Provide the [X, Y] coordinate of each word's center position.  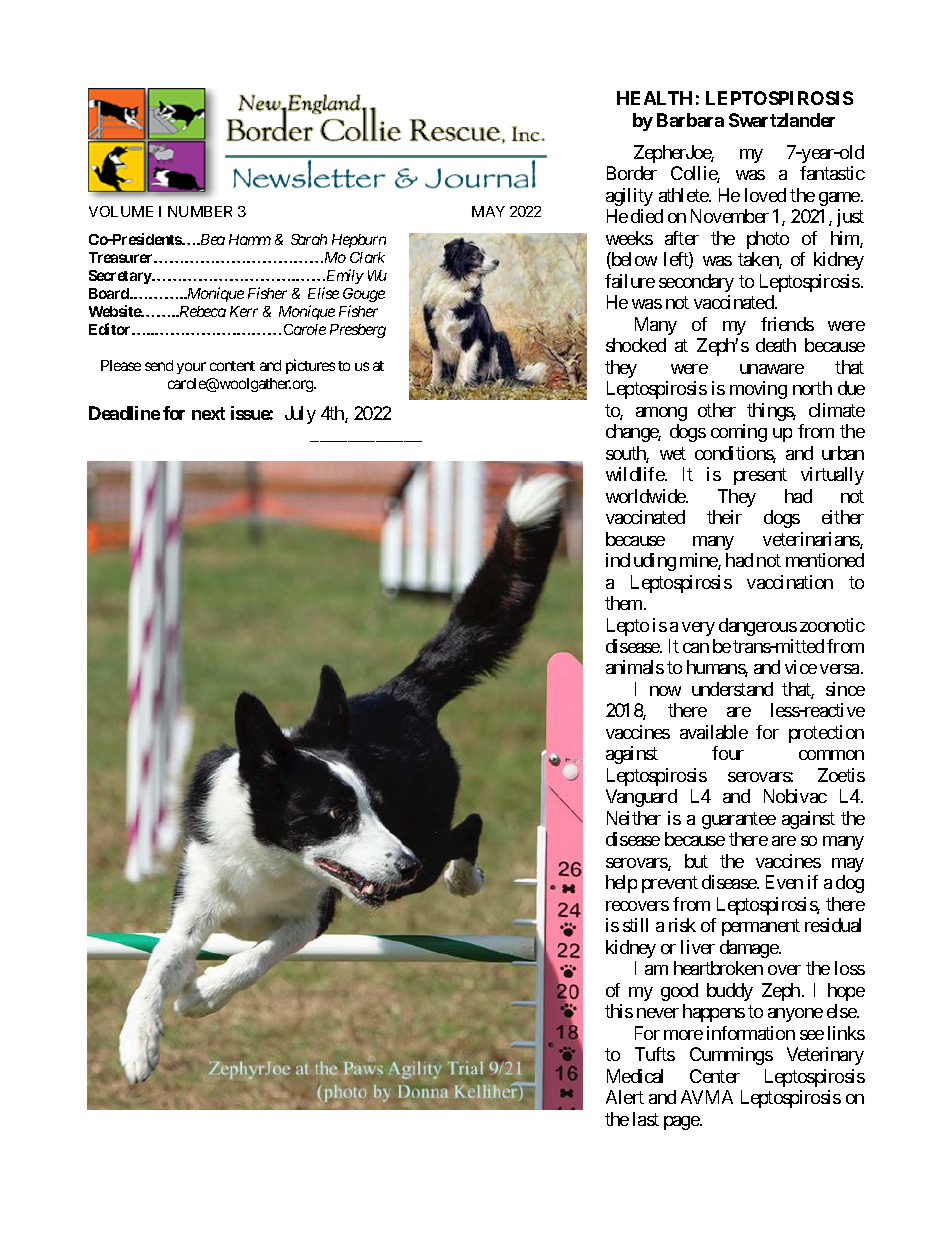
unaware [772, 369]
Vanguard [641, 798]
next [208, 413]
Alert [625, 1097]
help [621, 884]
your [191, 368]
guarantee [739, 820]
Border [632, 173]
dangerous [758, 627]
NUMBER [200, 211]
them [625, 603]
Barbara [690, 120]
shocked [636, 345]
